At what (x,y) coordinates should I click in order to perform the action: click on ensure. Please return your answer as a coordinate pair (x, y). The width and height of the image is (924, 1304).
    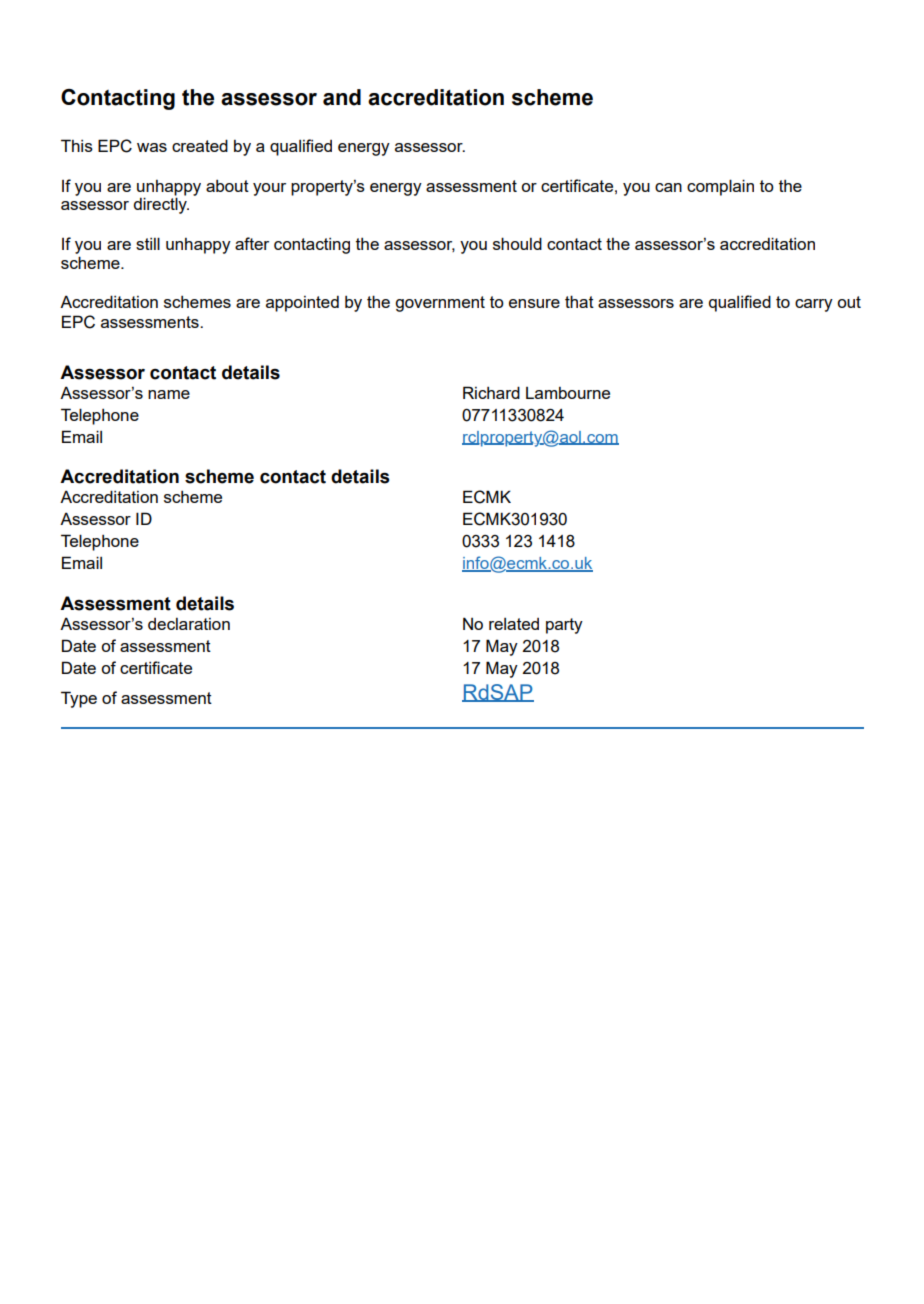
    Looking at the image, I should click on (534, 303).
